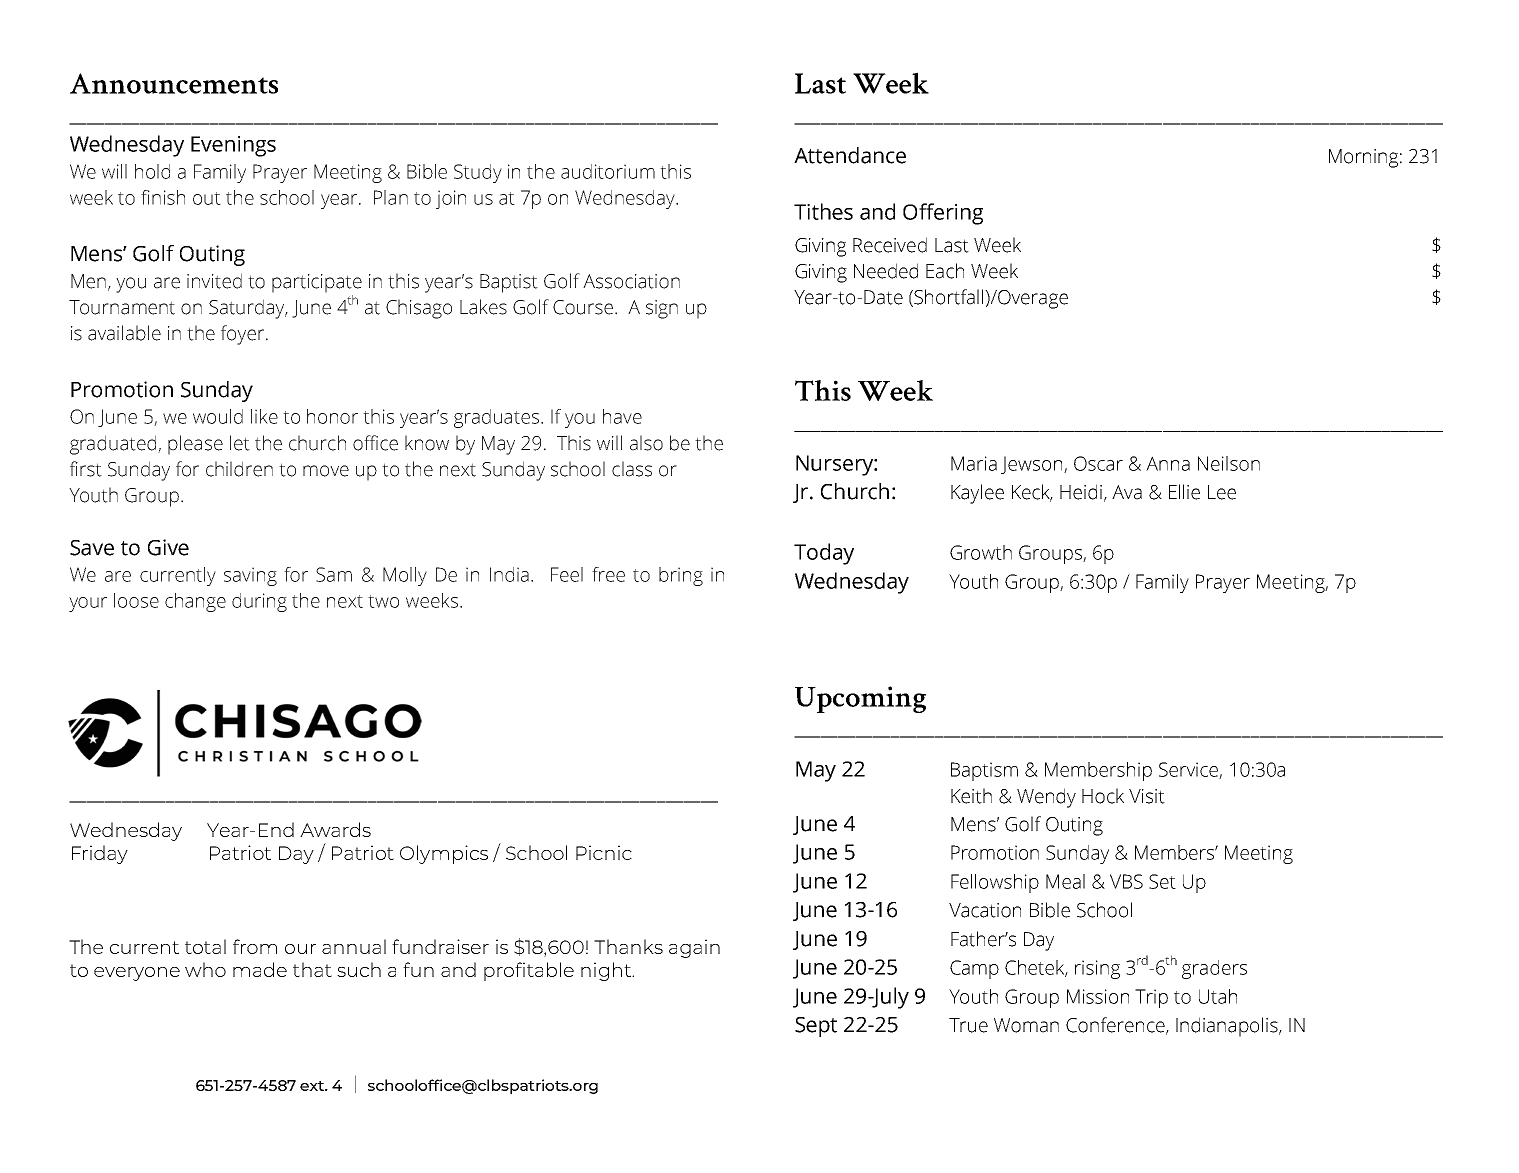 This page has height=1173, width=1519. What do you see at coordinates (174, 83) in the page?
I see `Announcements` at bounding box center [174, 83].
